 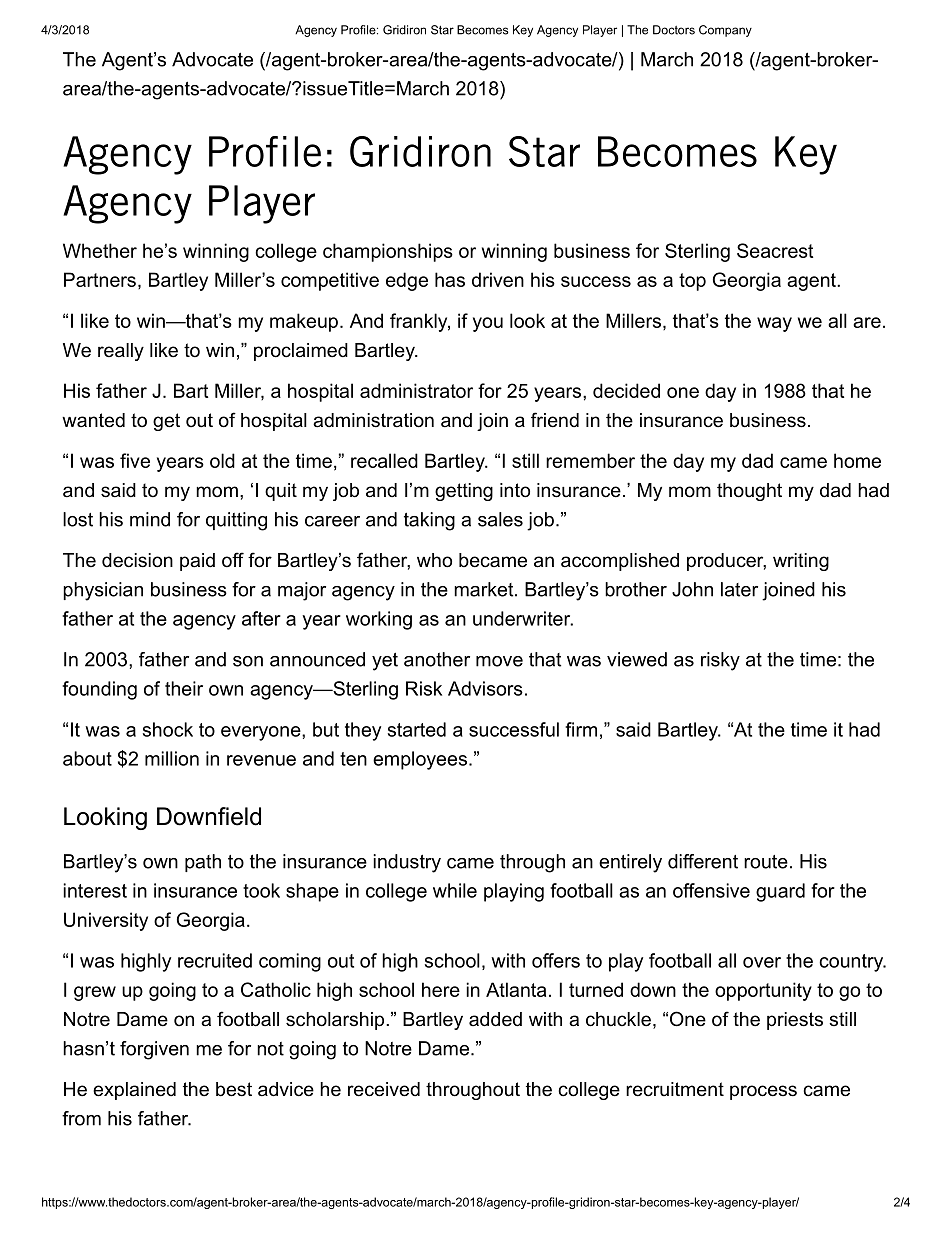 What do you see at coordinates (434, 560) in the screenshot?
I see `who` at bounding box center [434, 560].
